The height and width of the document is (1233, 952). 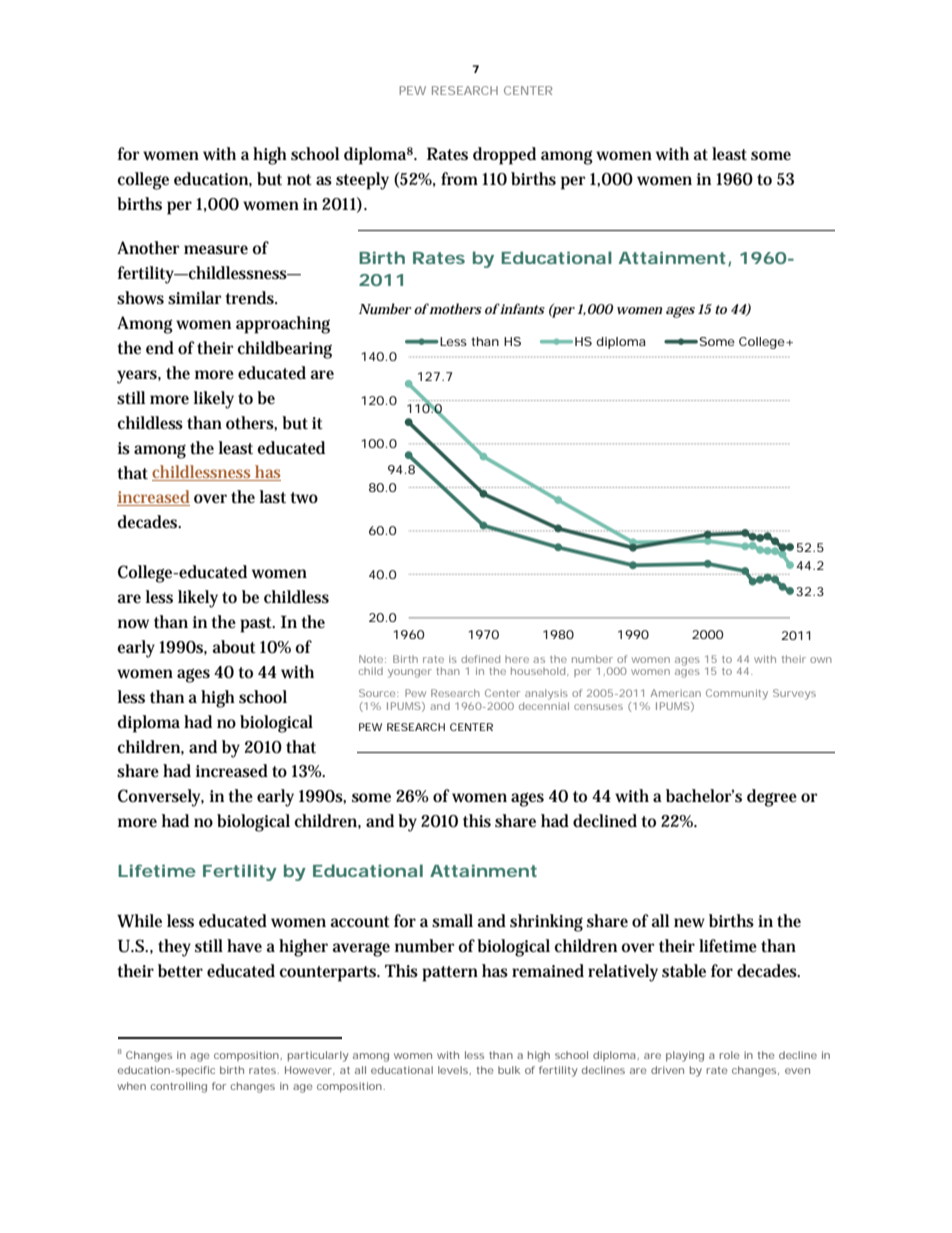 I want to click on from, so click(x=459, y=178).
